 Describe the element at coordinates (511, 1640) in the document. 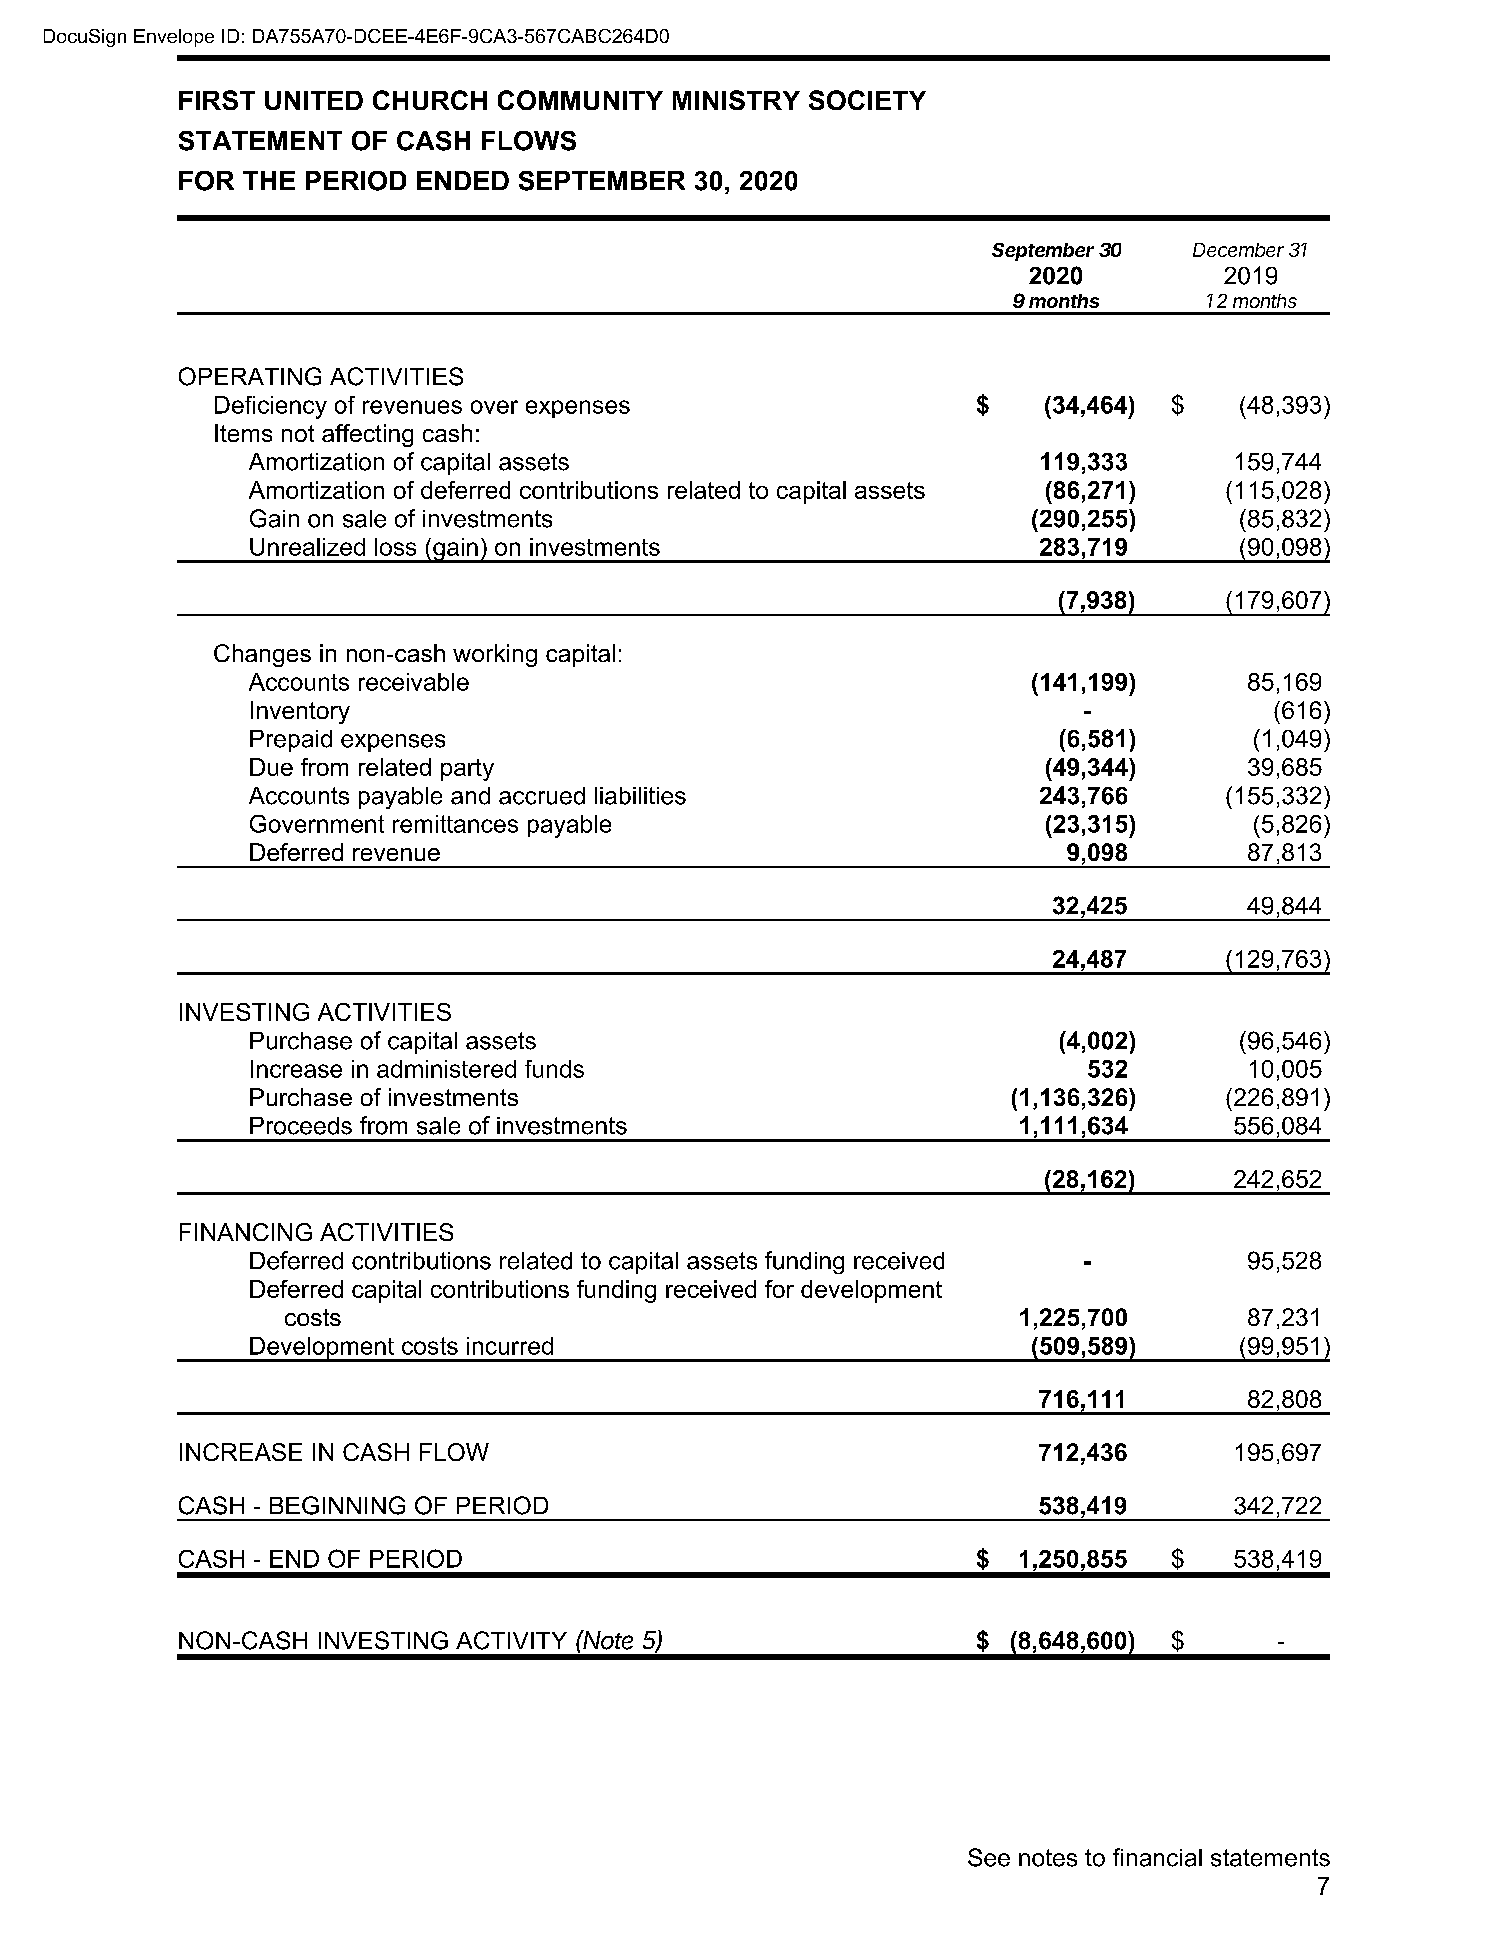

I see `ACTIVITY` at that location.
